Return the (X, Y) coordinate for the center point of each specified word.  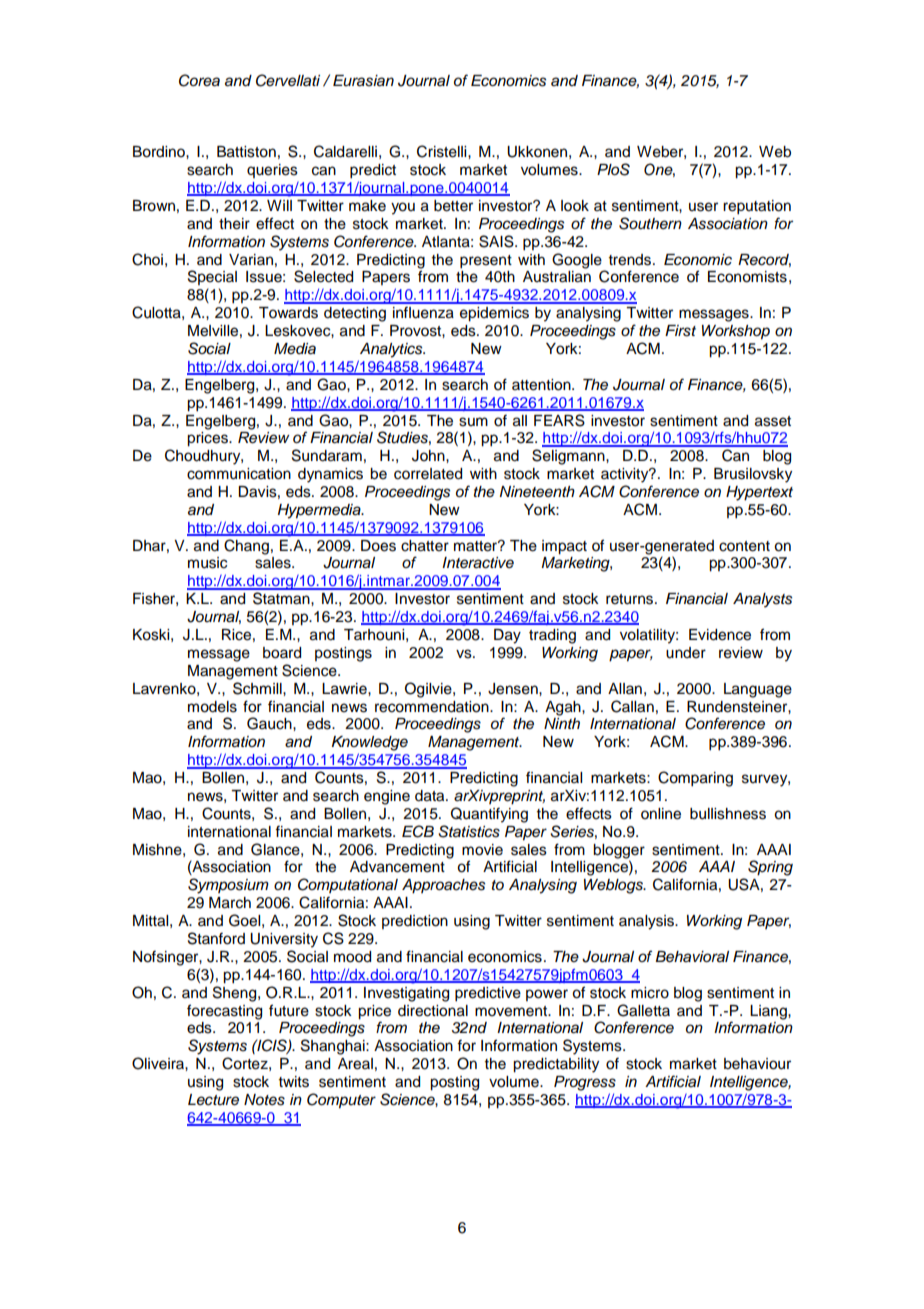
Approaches (443, 886)
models (212, 707)
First (680, 331)
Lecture (213, 1100)
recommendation (433, 707)
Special (212, 277)
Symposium (228, 886)
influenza (423, 312)
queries (272, 171)
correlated (428, 474)
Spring (770, 868)
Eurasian (363, 81)
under (686, 653)
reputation (757, 207)
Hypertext (759, 493)
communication (239, 474)
